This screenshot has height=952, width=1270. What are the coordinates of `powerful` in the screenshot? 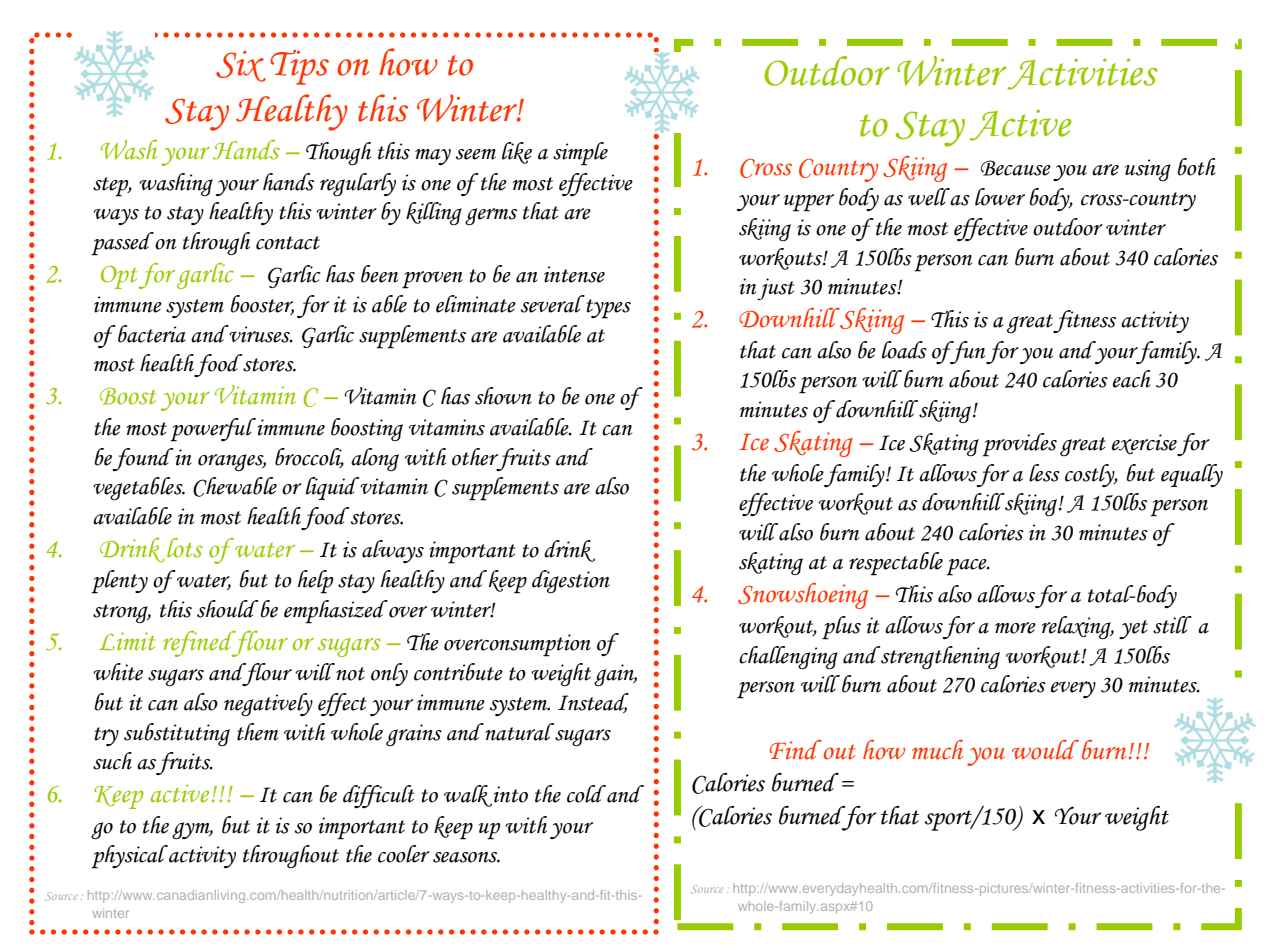 It's located at (213, 430).
